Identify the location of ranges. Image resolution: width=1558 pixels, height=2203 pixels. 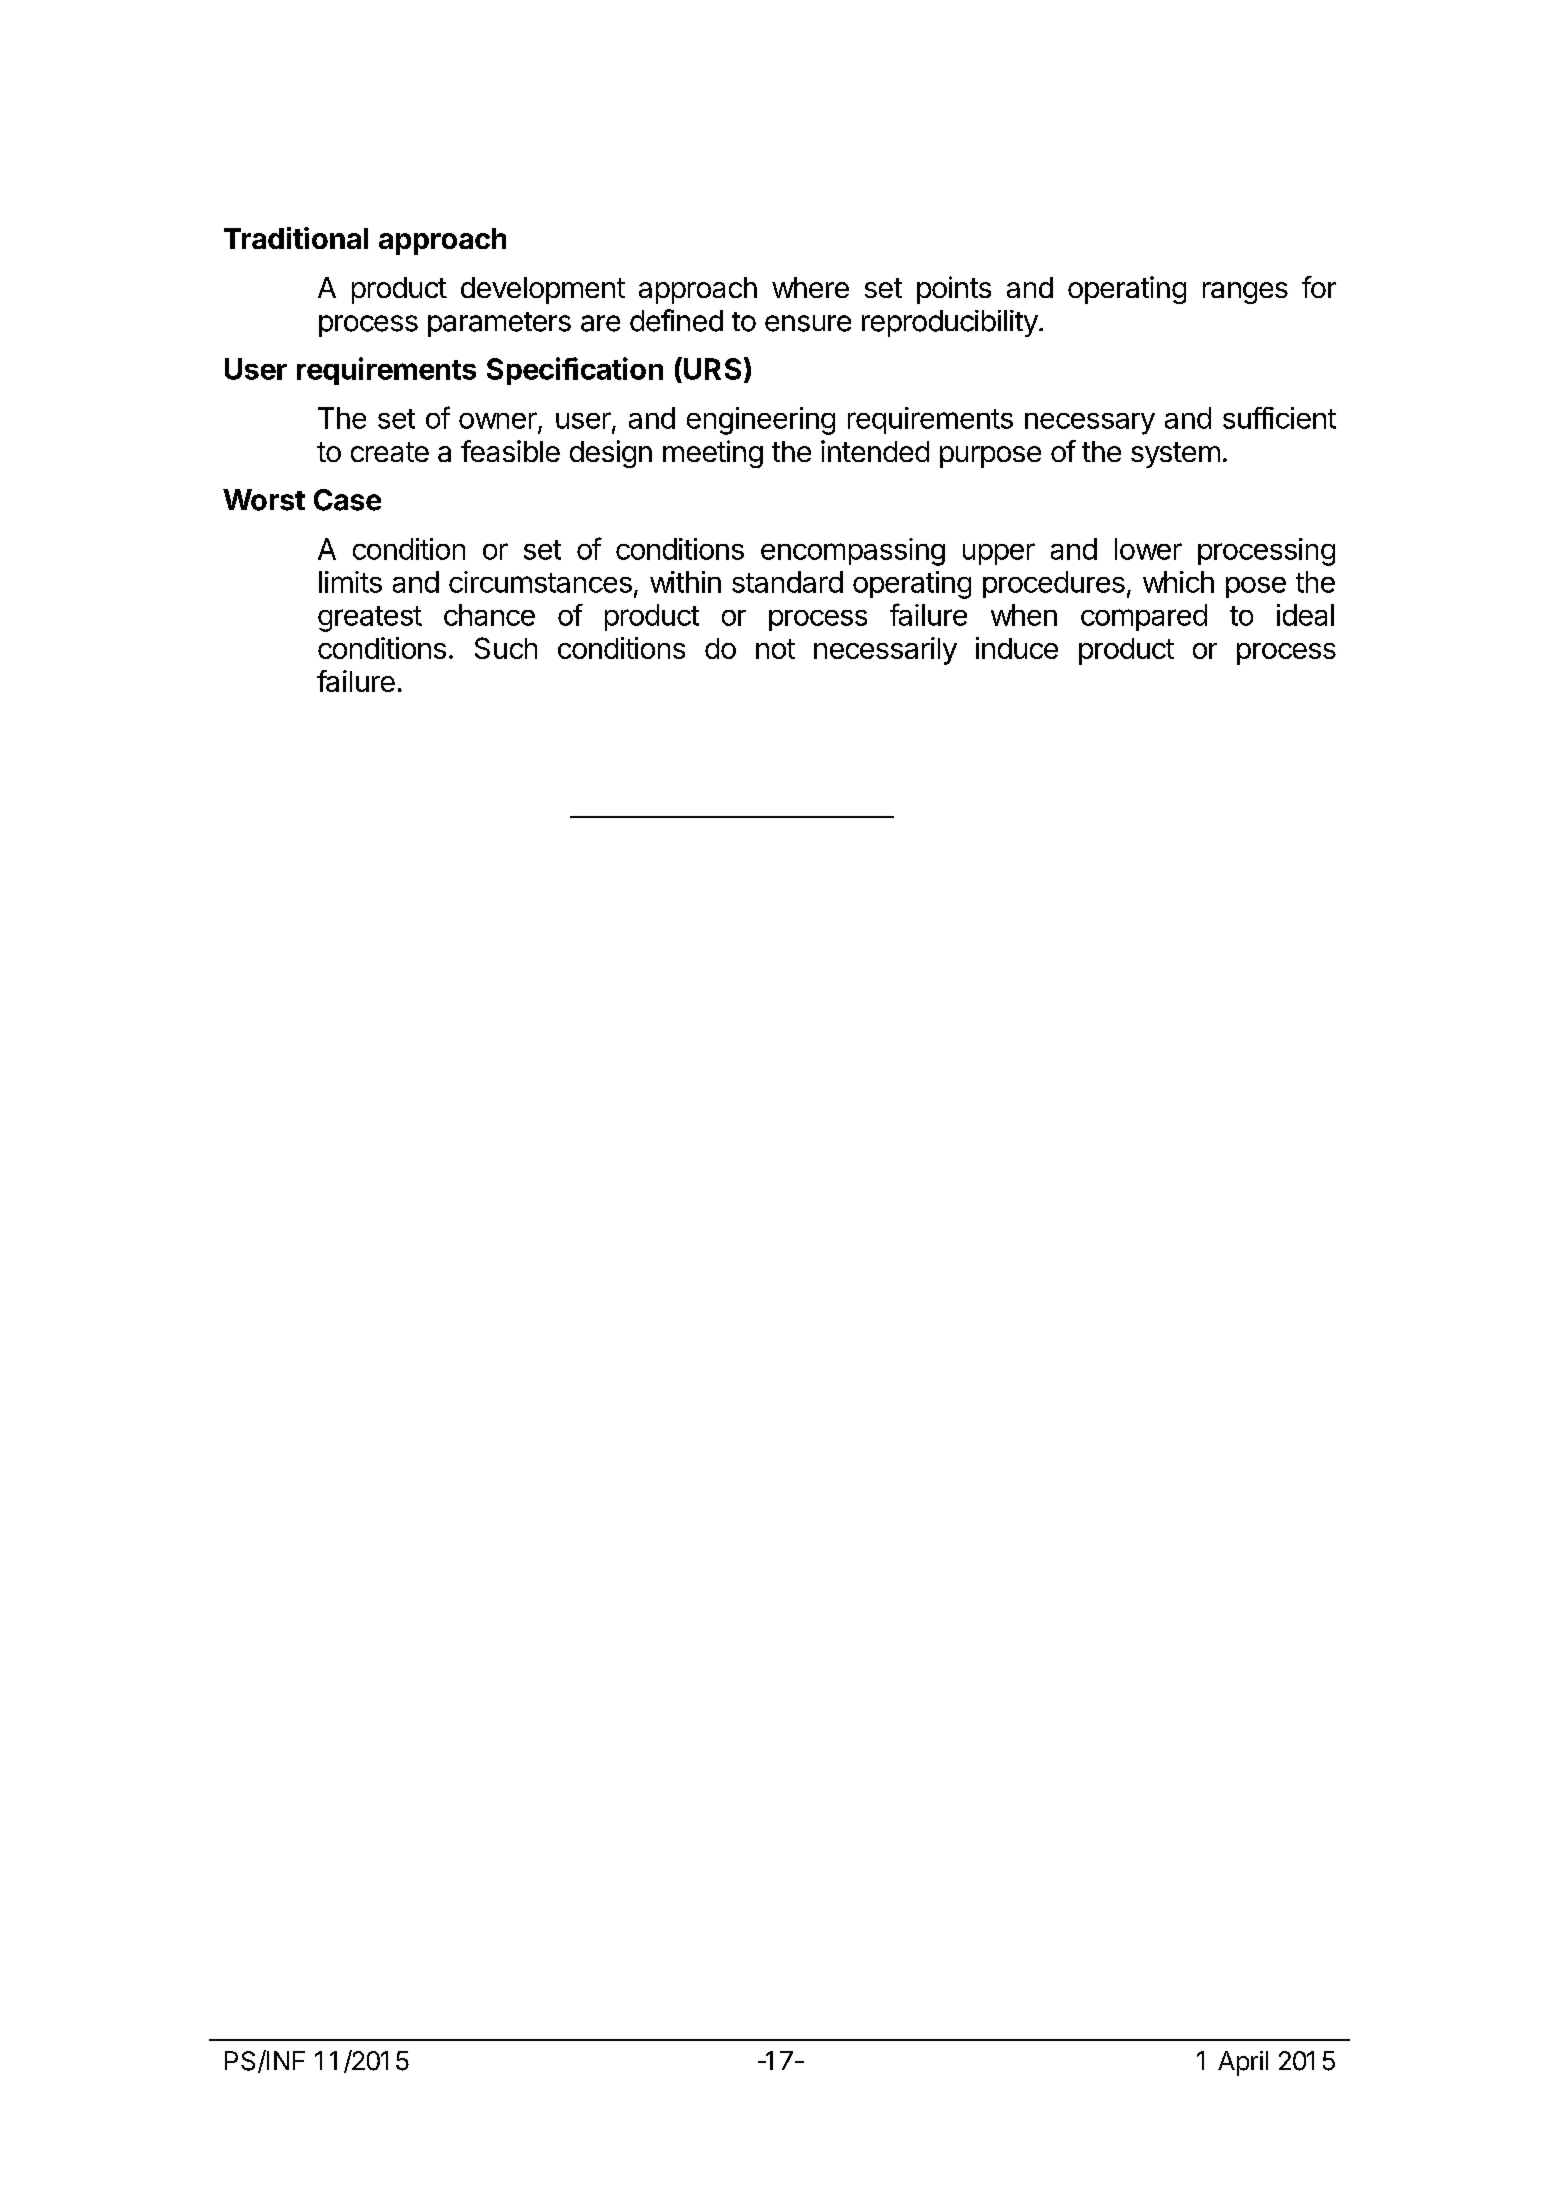
(1245, 293).
